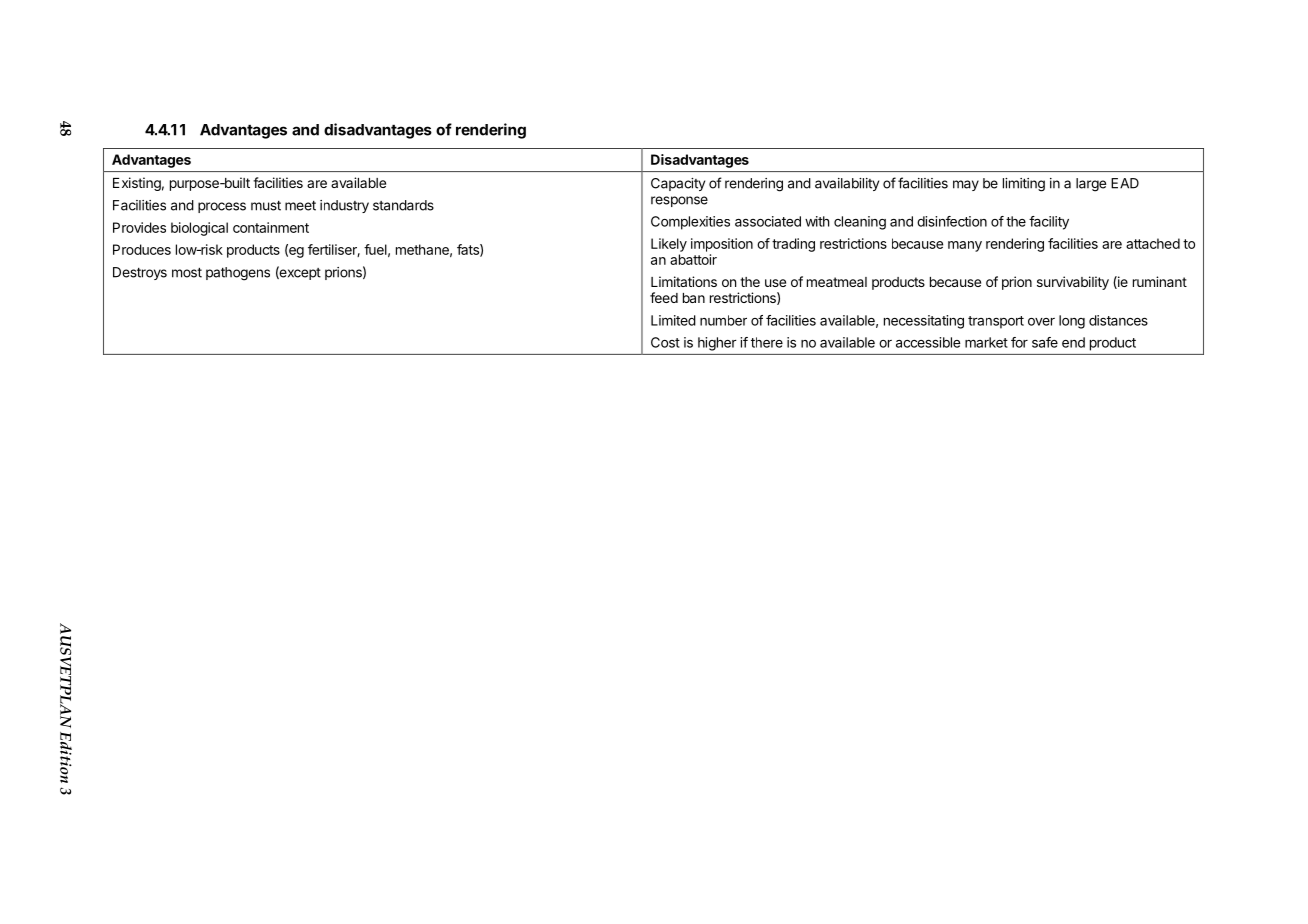  I want to click on Cost, so click(665, 342).
